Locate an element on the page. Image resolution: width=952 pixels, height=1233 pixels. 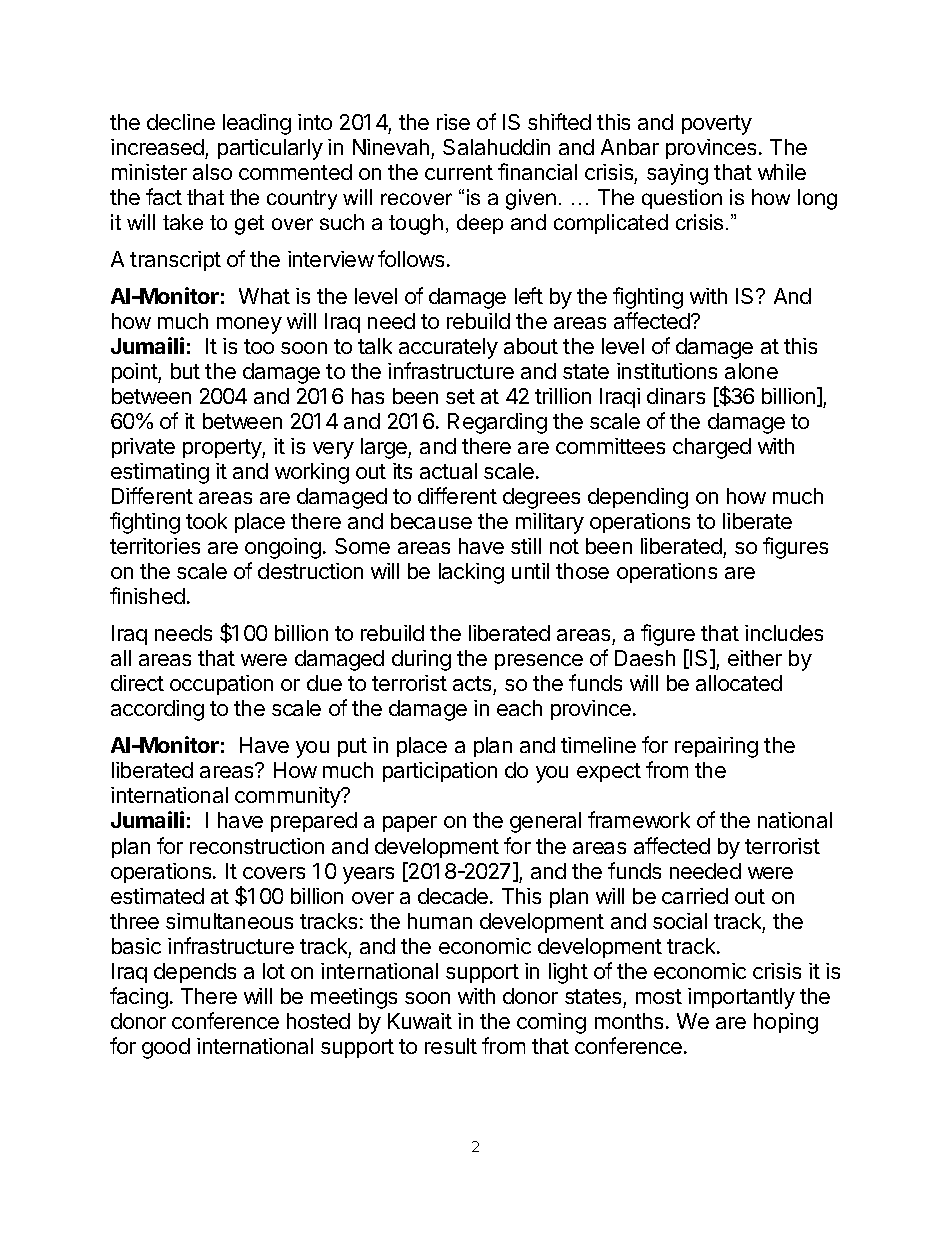
carried is located at coordinates (695, 896).
